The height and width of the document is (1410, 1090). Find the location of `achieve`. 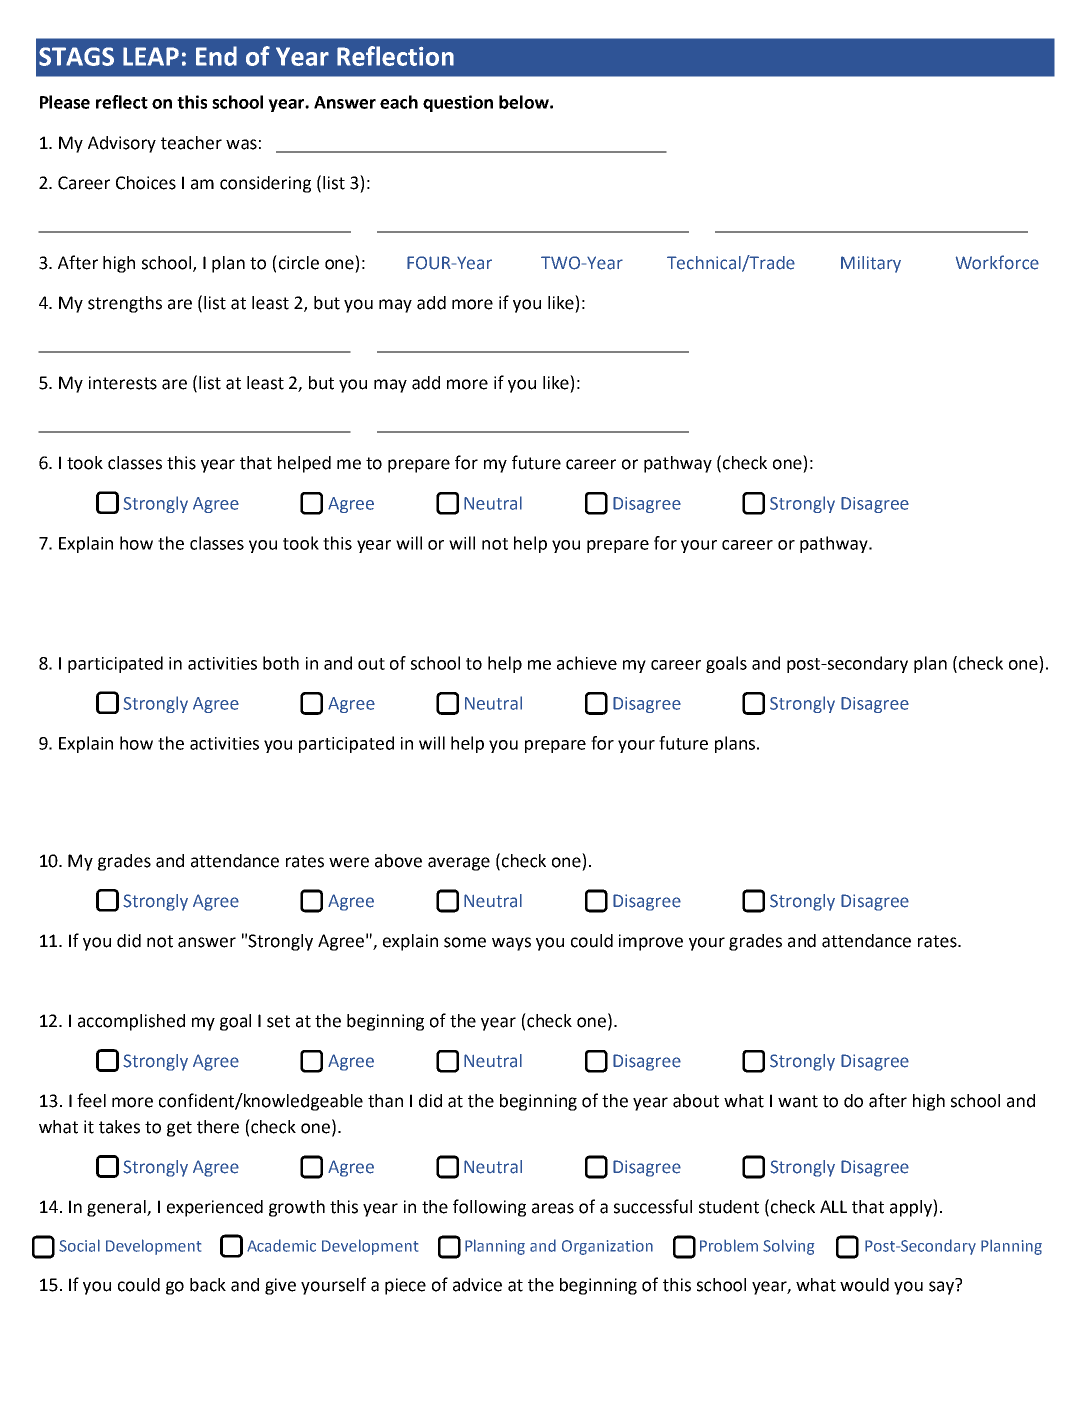

achieve is located at coordinates (587, 663).
